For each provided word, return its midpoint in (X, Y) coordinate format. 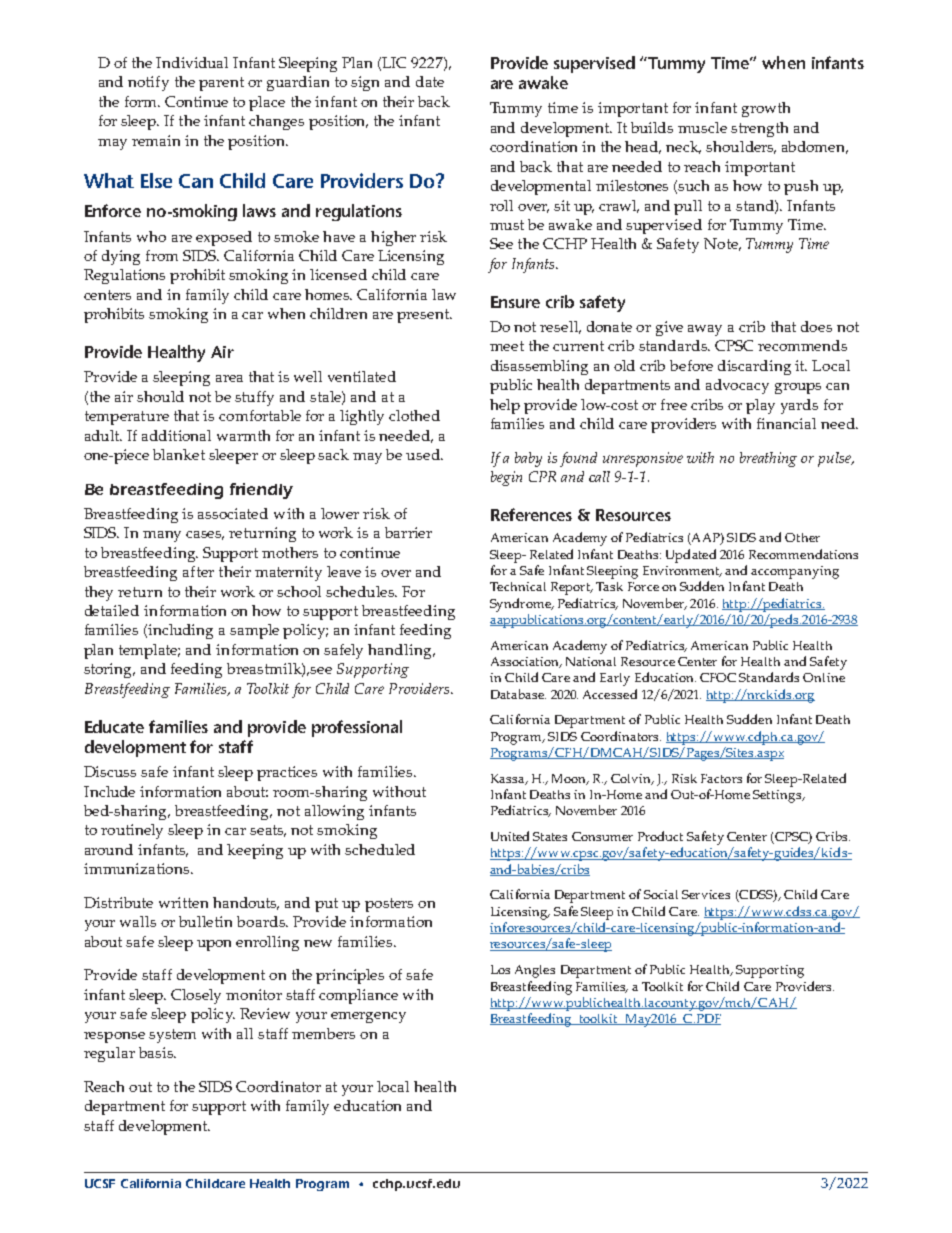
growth (766, 109)
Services (706, 894)
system (172, 1036)
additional (176, 435)
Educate (114, 726)
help (505, 406)
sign (365, 83)
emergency (368, 1017)
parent (221, 84)
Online (824, 677)
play (760, 406)
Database (518, 694)
